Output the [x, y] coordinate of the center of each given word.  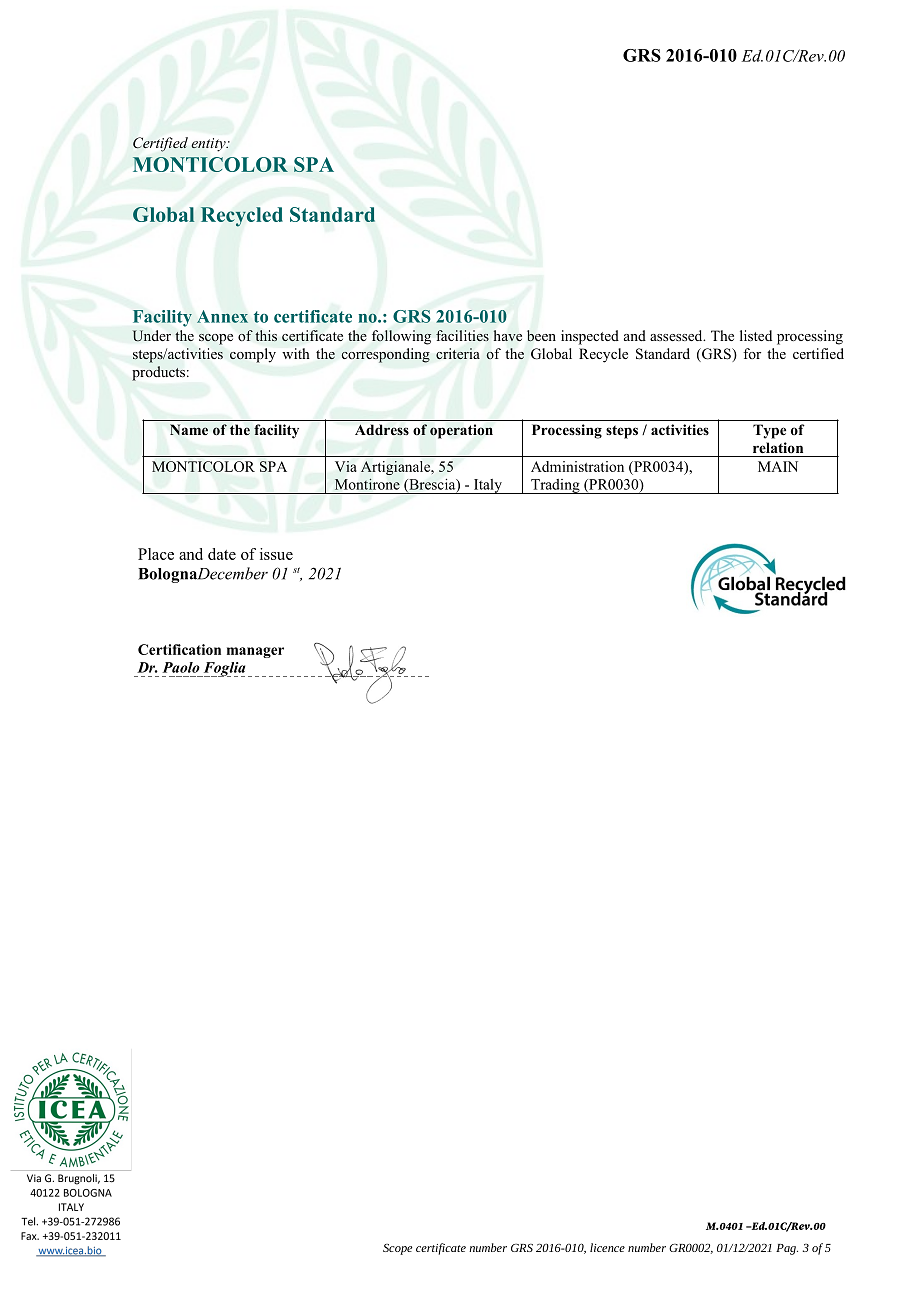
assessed [677, 335]
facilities [462, 335]
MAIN [778, 466]
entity [209, 145]
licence [607, 1247]
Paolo [181, 667]
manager [255, 652]
